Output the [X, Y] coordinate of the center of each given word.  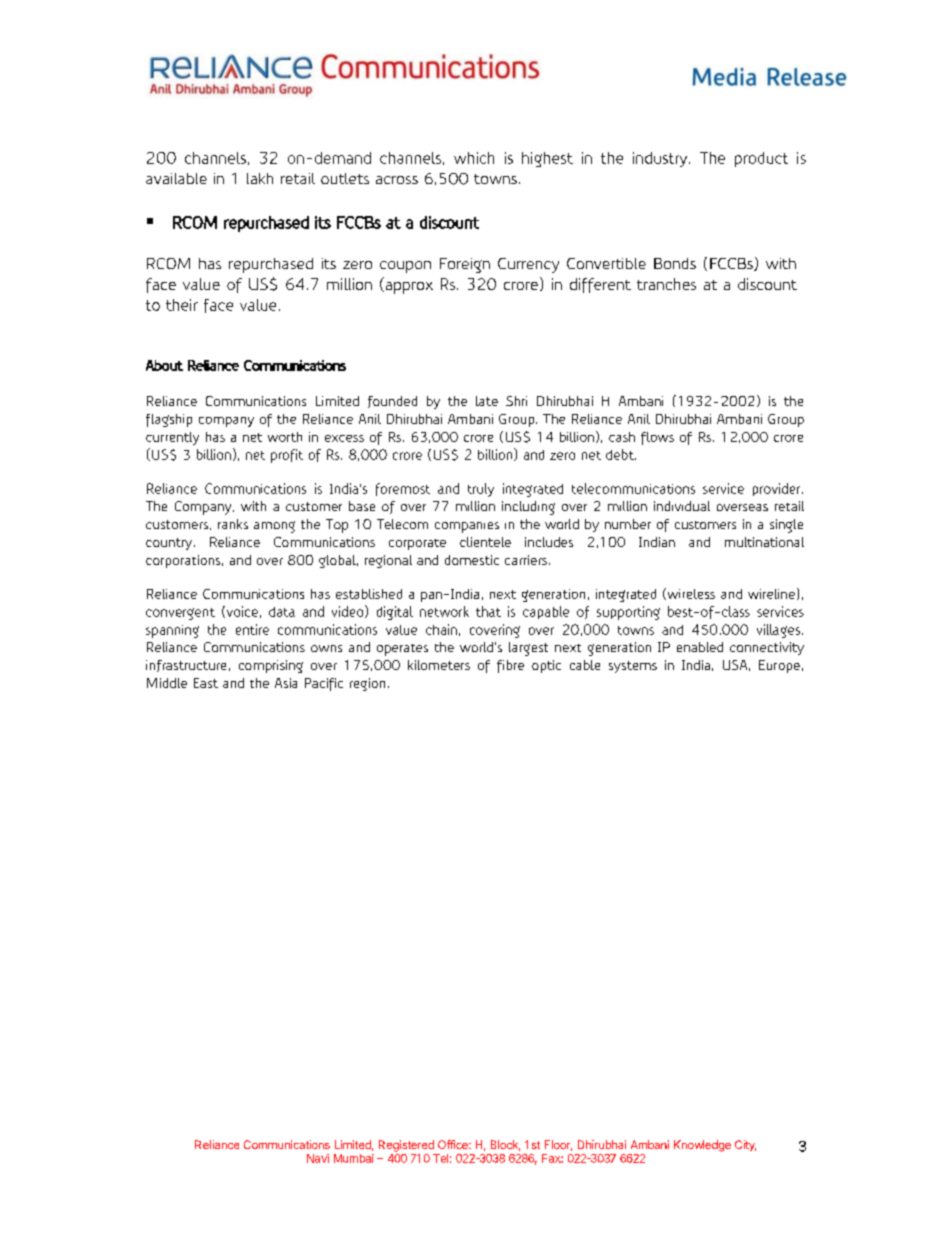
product [761, 159]
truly [481, 490]
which [474, 158]
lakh [260, 178]
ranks [233, 524]
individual [682, 506]
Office [454, 1144]
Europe [779, 666]
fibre [510, 666]
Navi [318, 1158]
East [206, 683]
